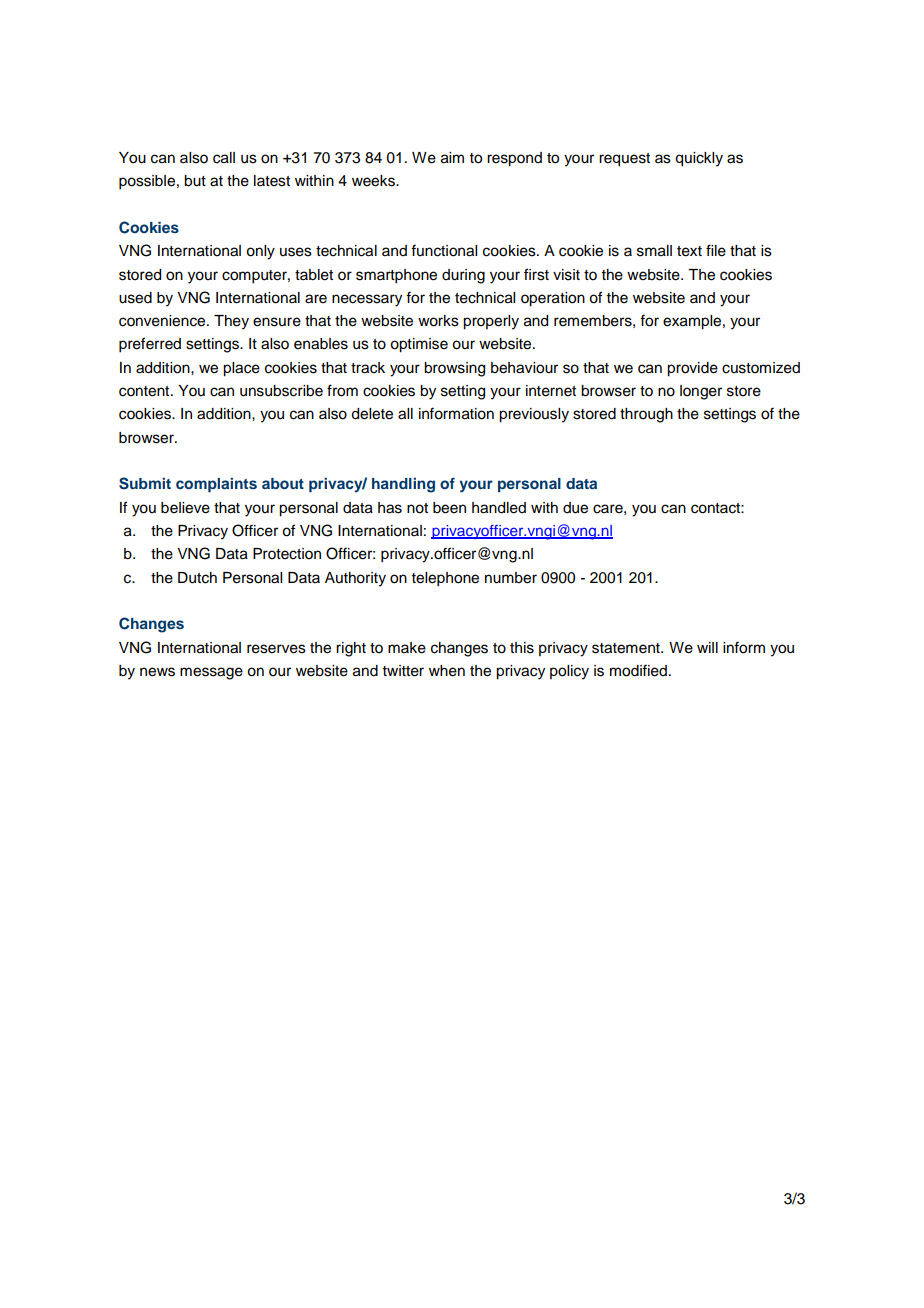  I want to click on through, so click(646, 415).
